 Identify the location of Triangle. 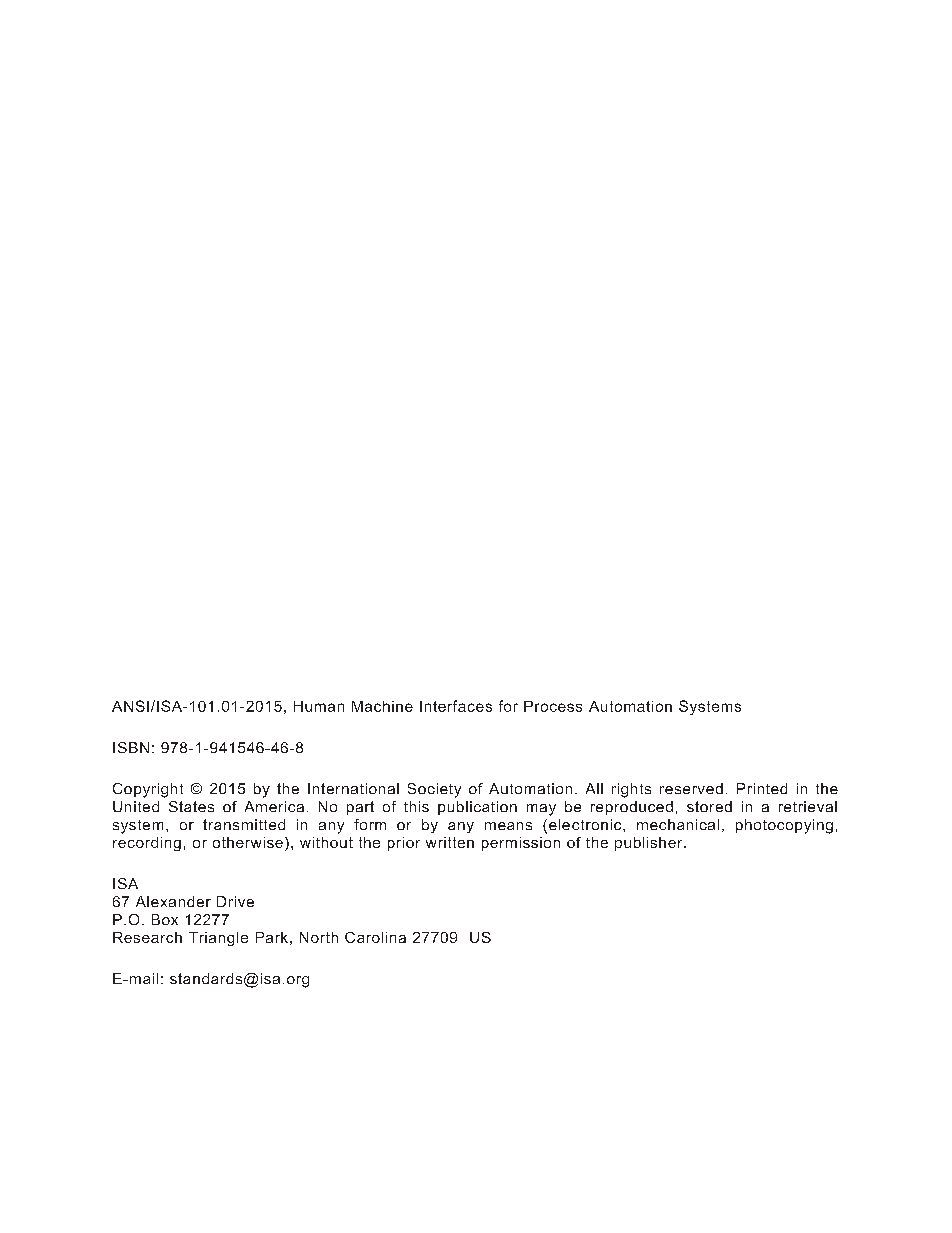
(218, 939).
